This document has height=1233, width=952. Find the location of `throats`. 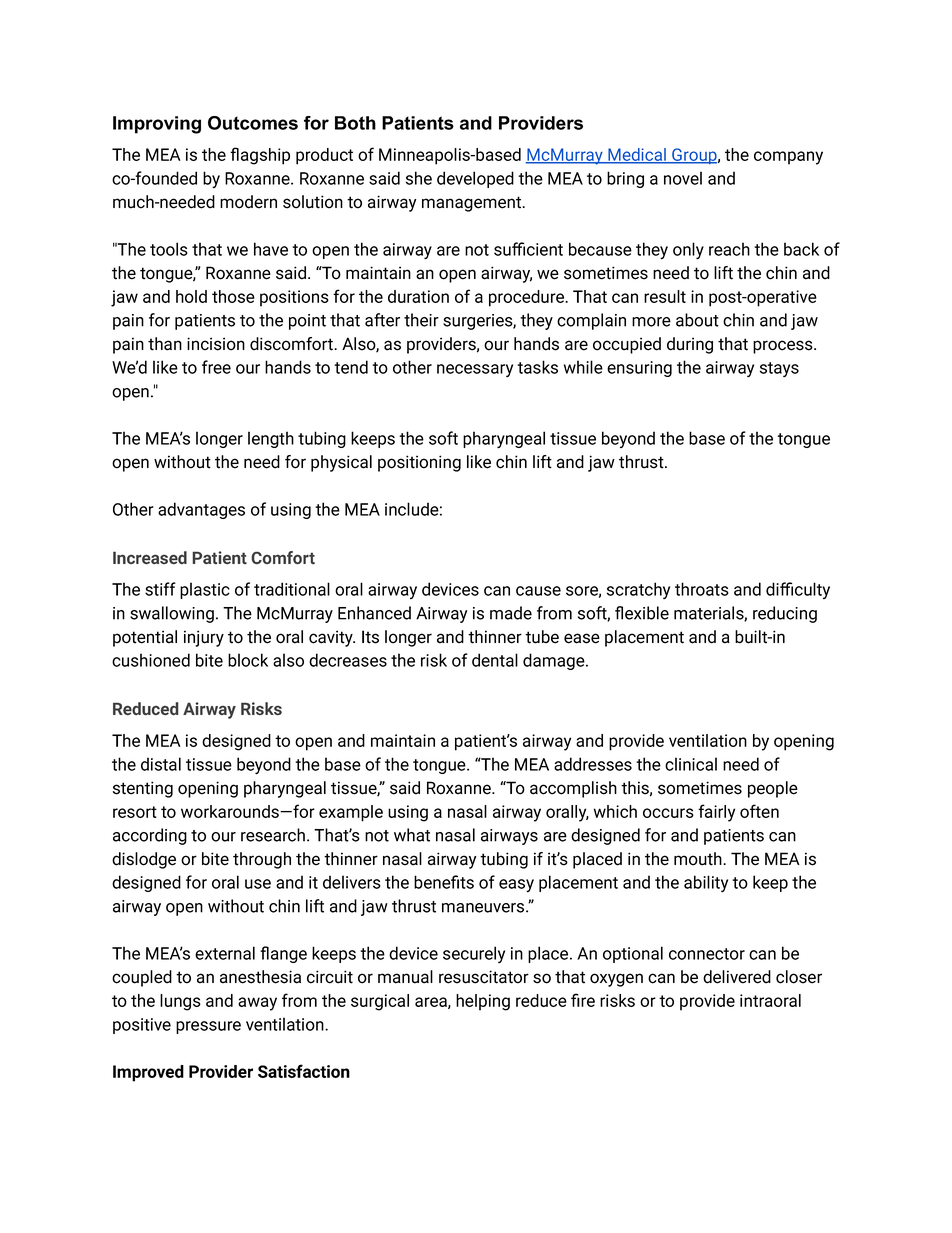

throats is located at coordinates (702, 589).
